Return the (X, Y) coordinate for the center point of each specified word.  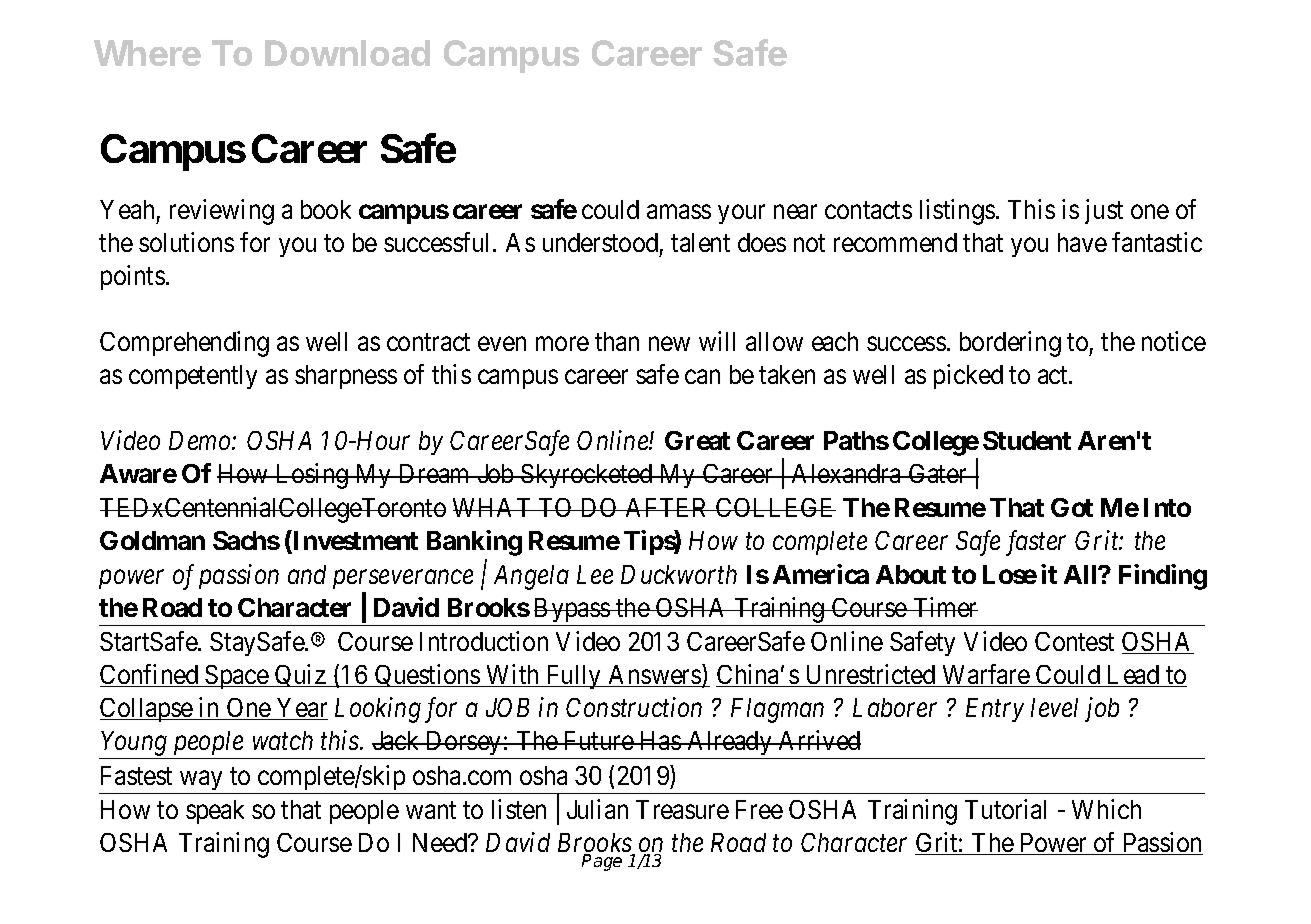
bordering (1010, 344)
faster (1036, 543)
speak (215, 812)
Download (347, 53)
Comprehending (184, 344)
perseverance (403, 579)
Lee (595, 574)
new (669, 344)
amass (679, 212)
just (1104, 211)
